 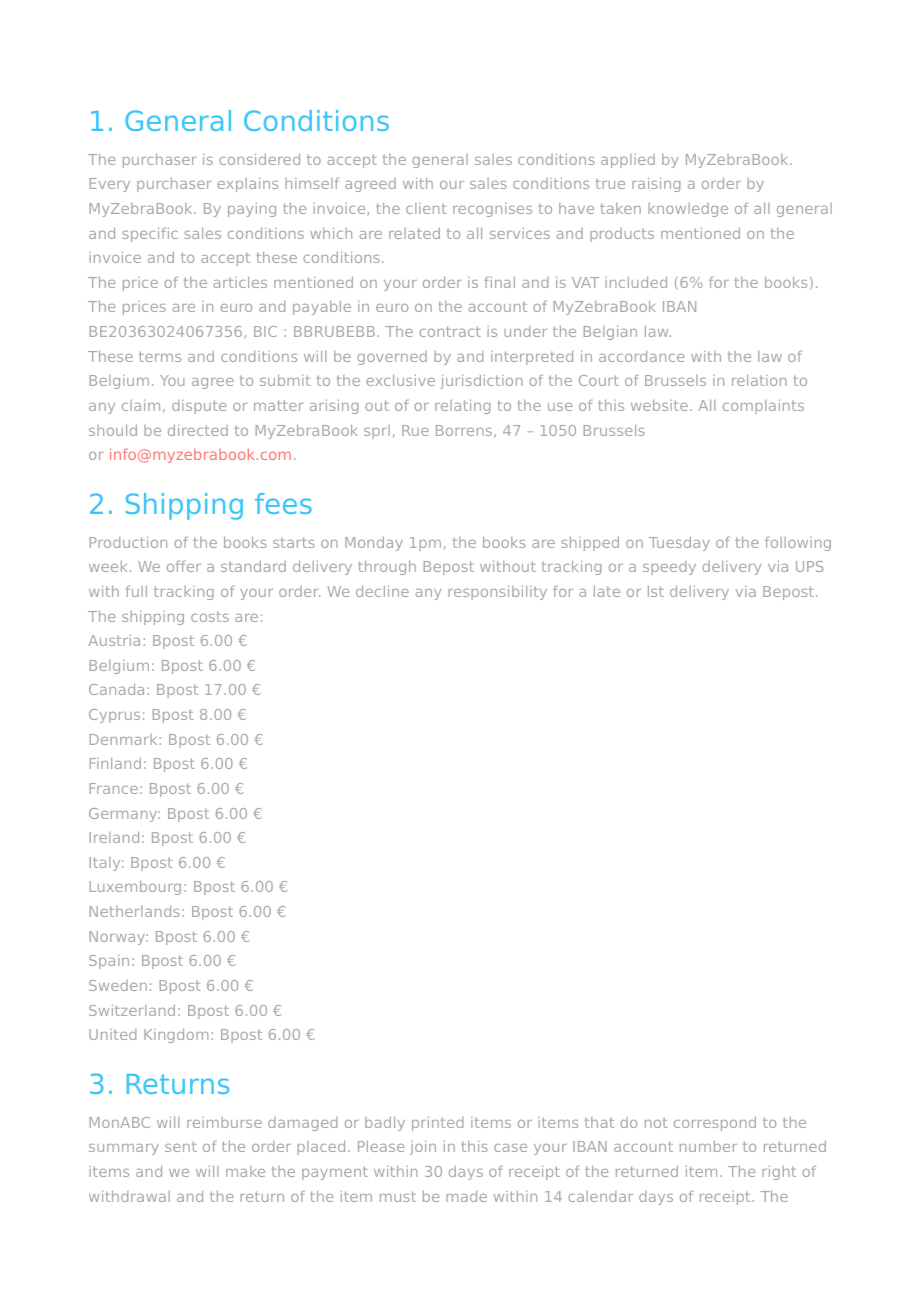 I want to click on explains, so click(x=247, y=185).
